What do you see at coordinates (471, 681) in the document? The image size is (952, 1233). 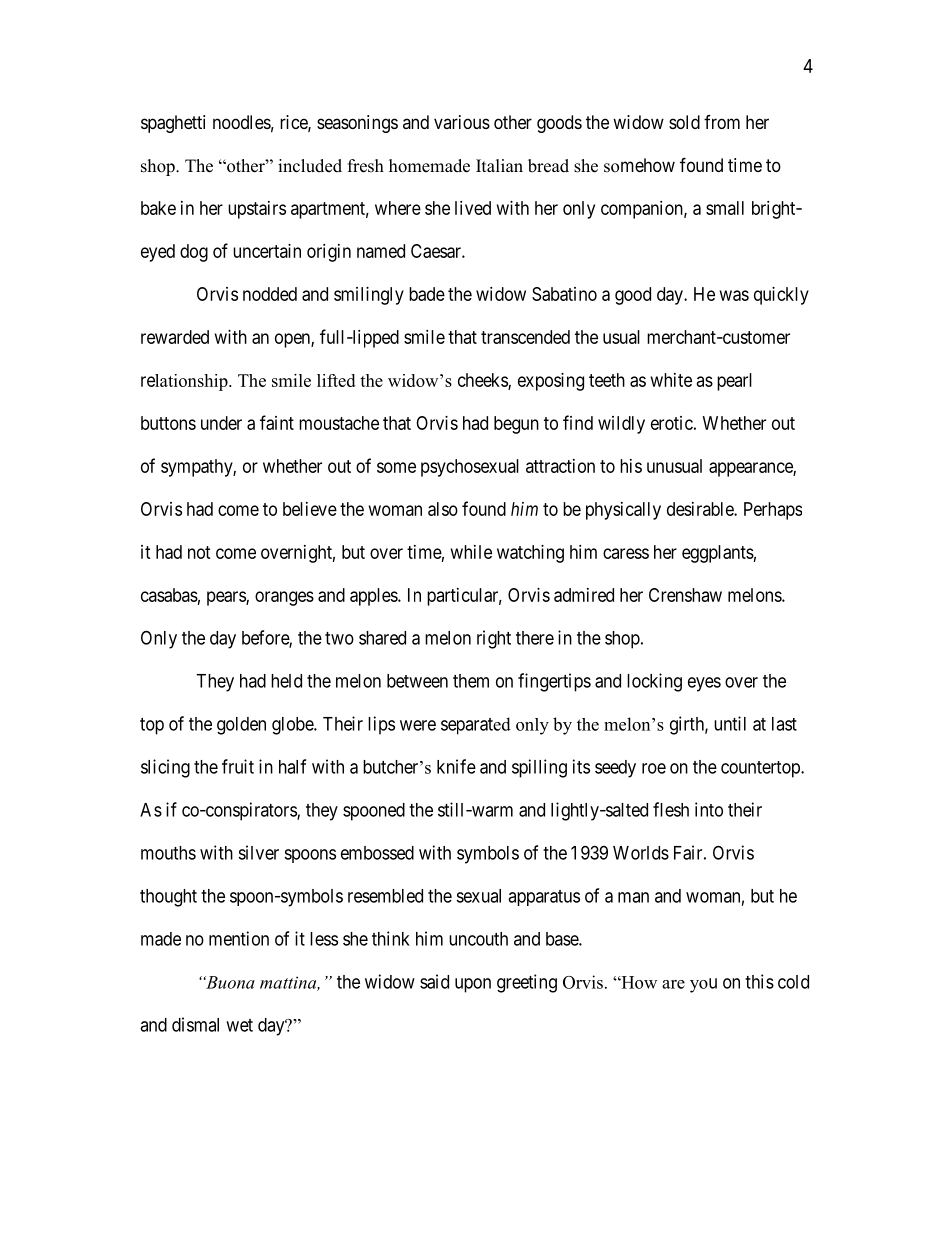 I see `them` at bounding box center [471, 681].
